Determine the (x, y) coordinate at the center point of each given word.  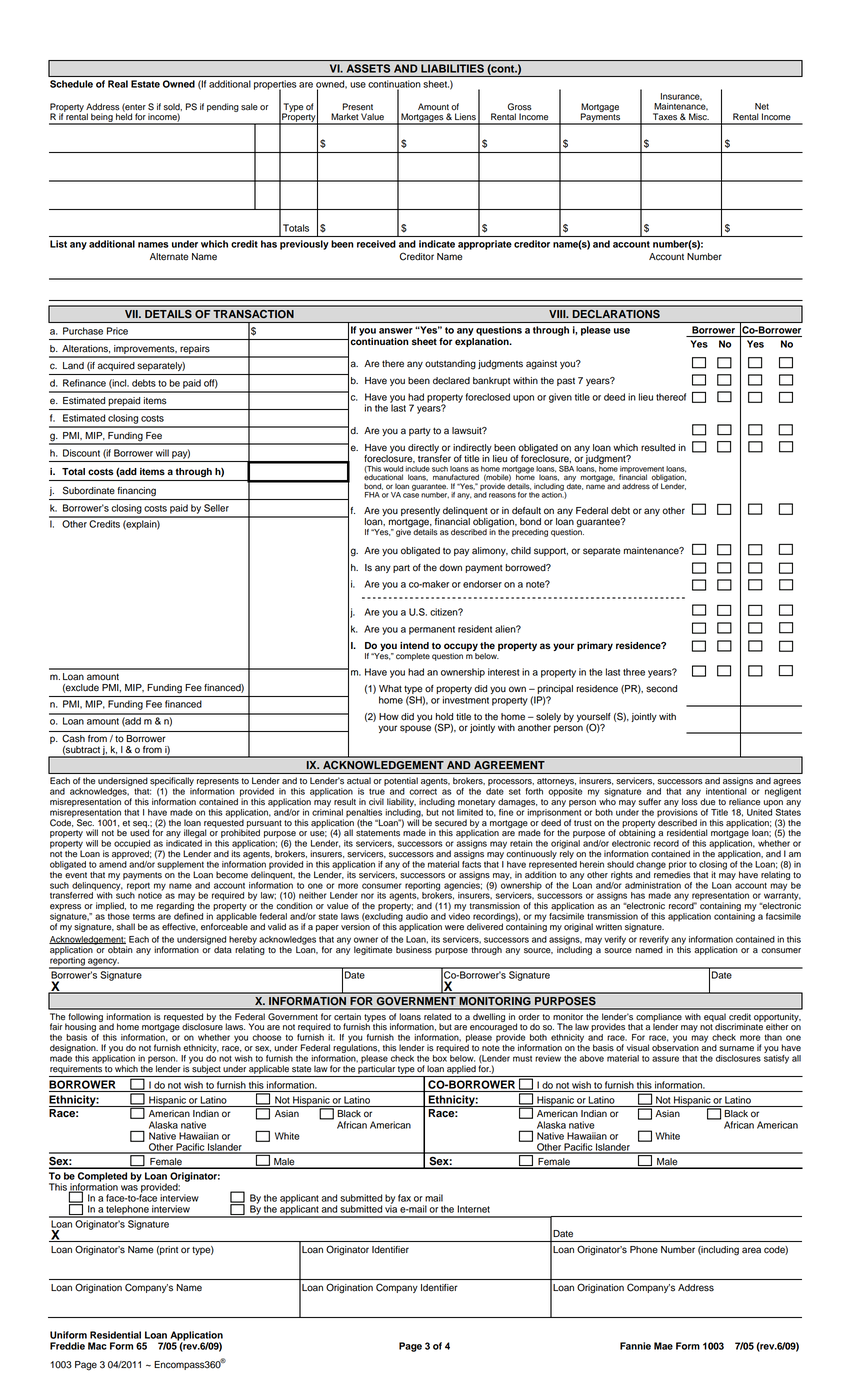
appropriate (485, 245)
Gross (520, 107)
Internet (473, 1209)
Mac (97, 1346)
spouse (415, 729)
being (102, 119)
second (661, 689)
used (139, 832)
